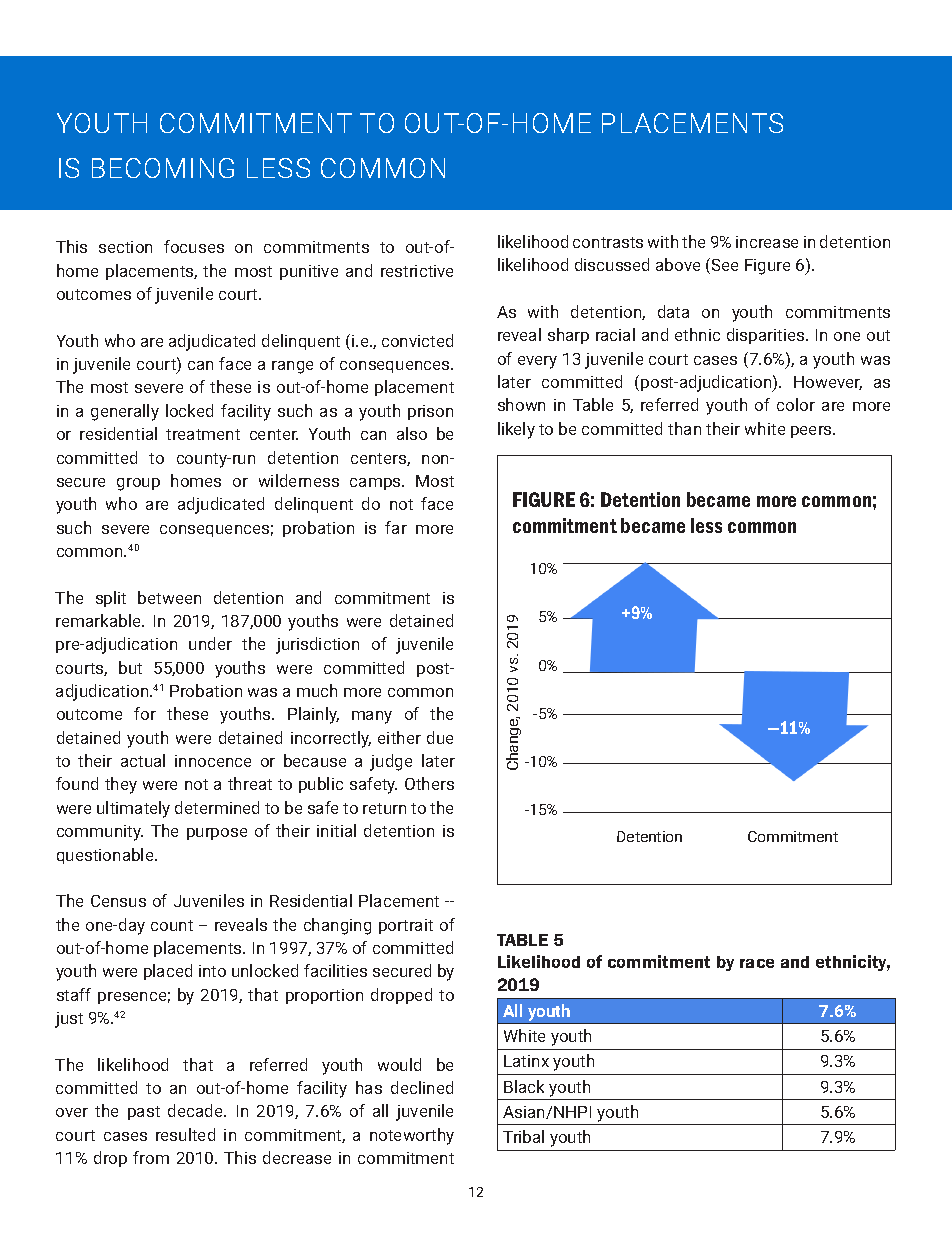 The height and width of the image is (1233, 952). I want to click on resulted, so click(185, 1134).
